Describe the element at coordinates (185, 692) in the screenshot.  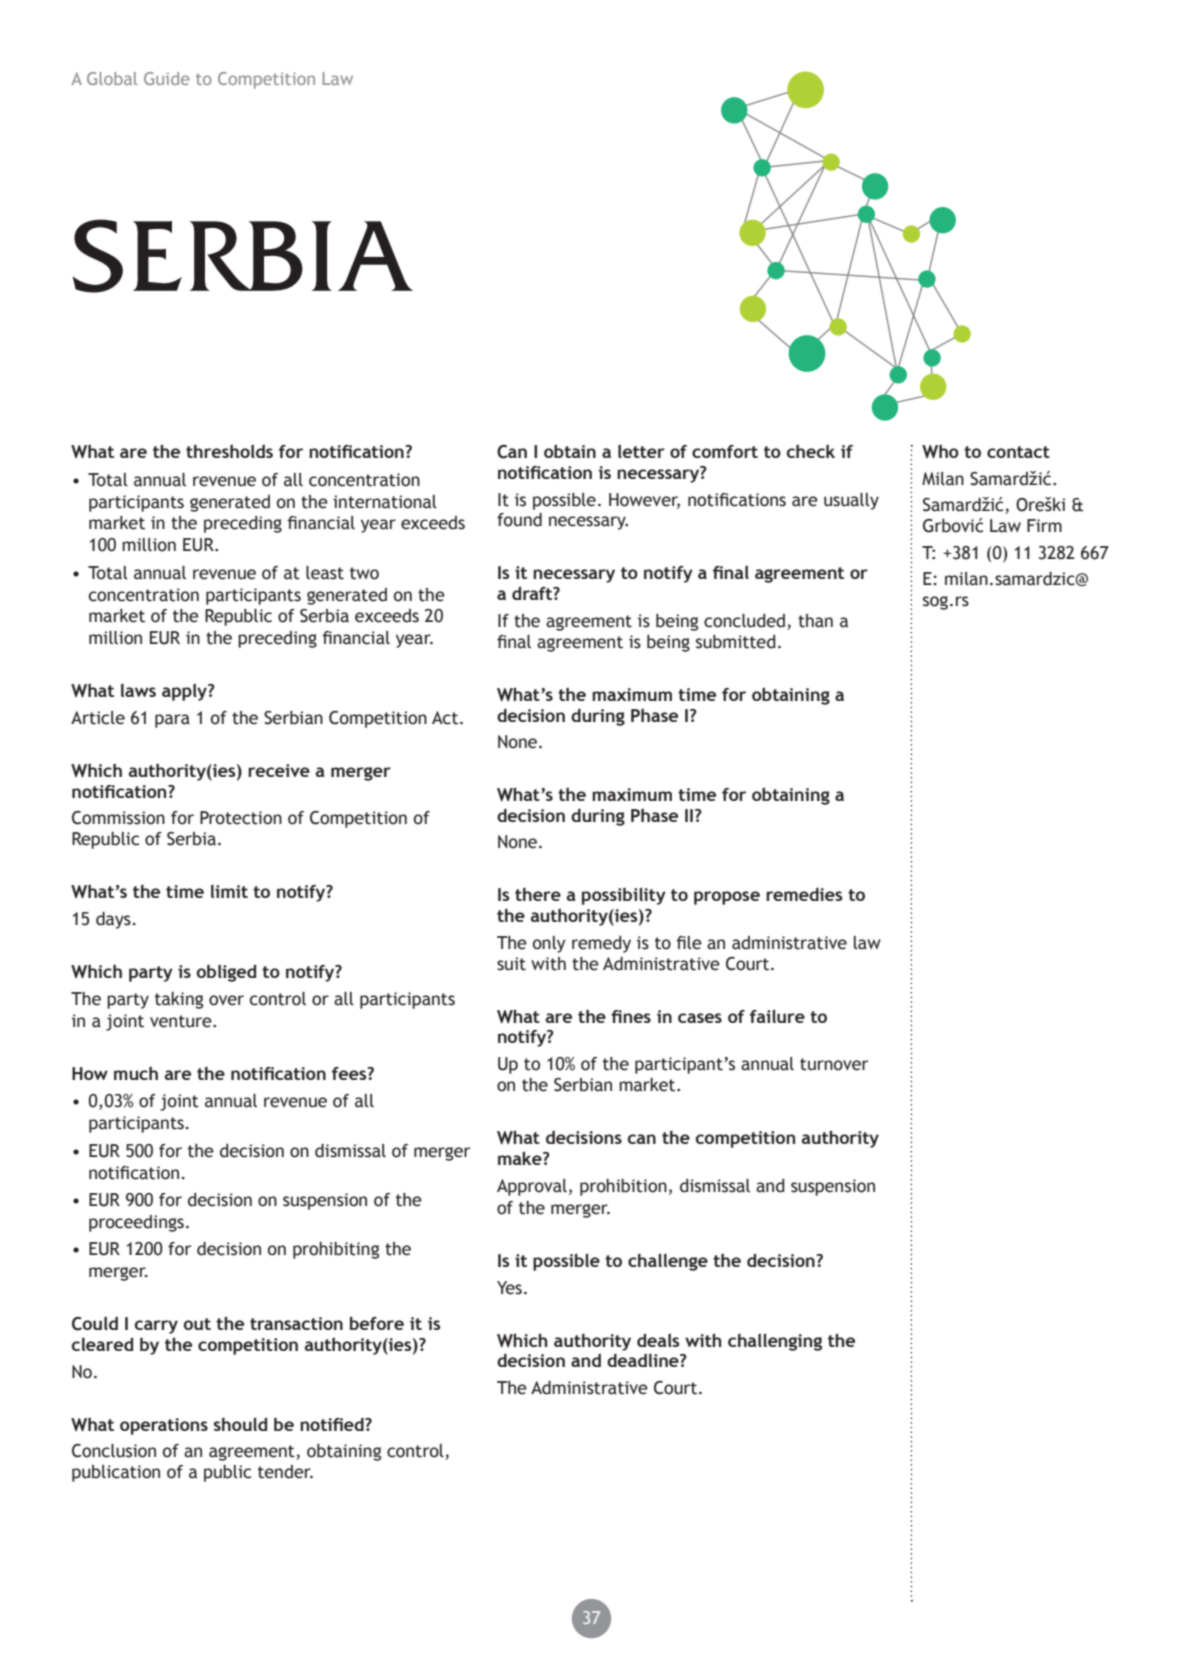
I see `apply` at that location.
